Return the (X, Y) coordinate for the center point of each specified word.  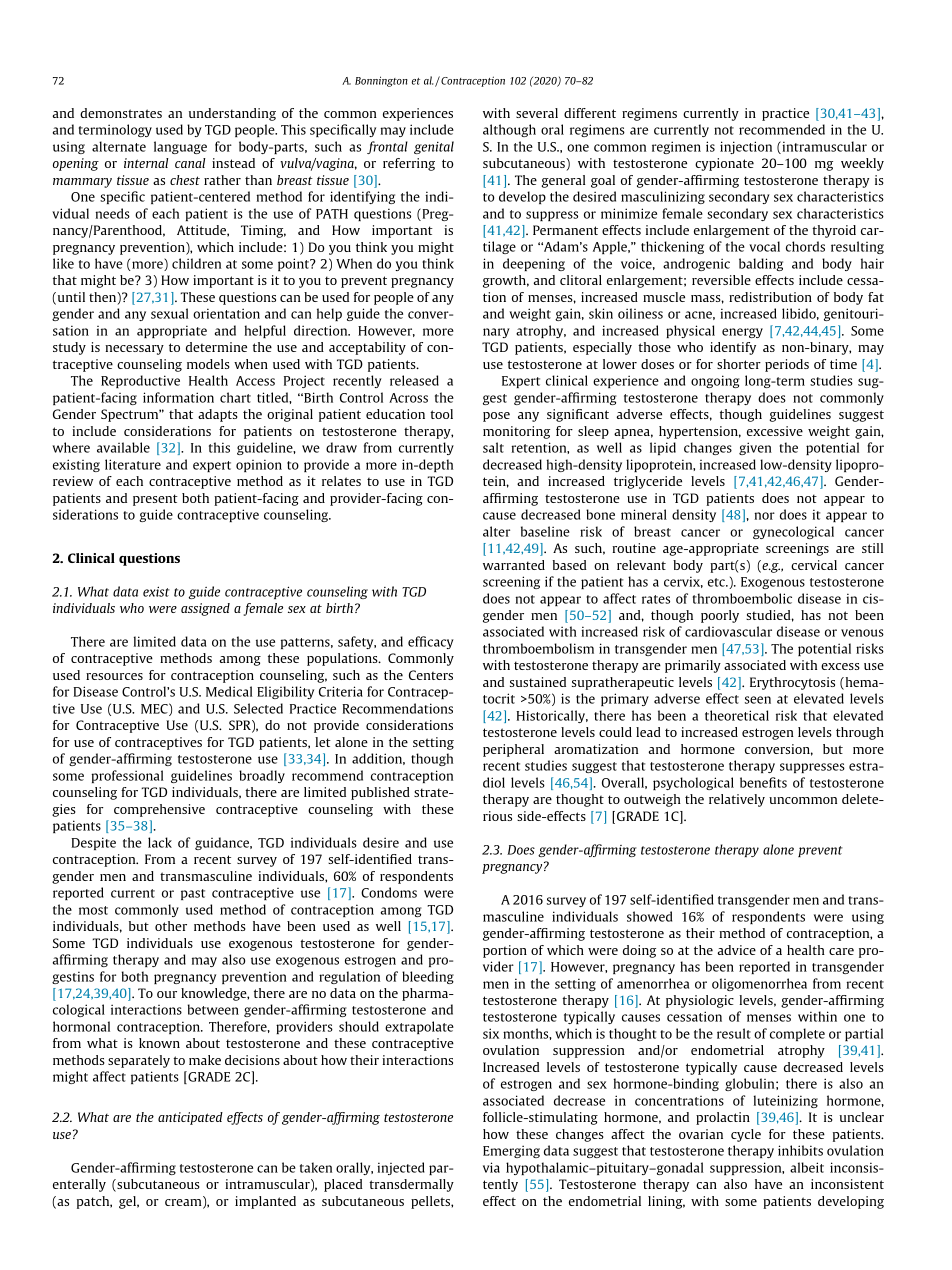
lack (160, 842)
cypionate (724, 164)
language (180, 147)
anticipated (190, 1118)
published (380, 793)
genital (434, 147)
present (155, 500)
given (755, 448)
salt (493, 447)
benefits (763, 782)
